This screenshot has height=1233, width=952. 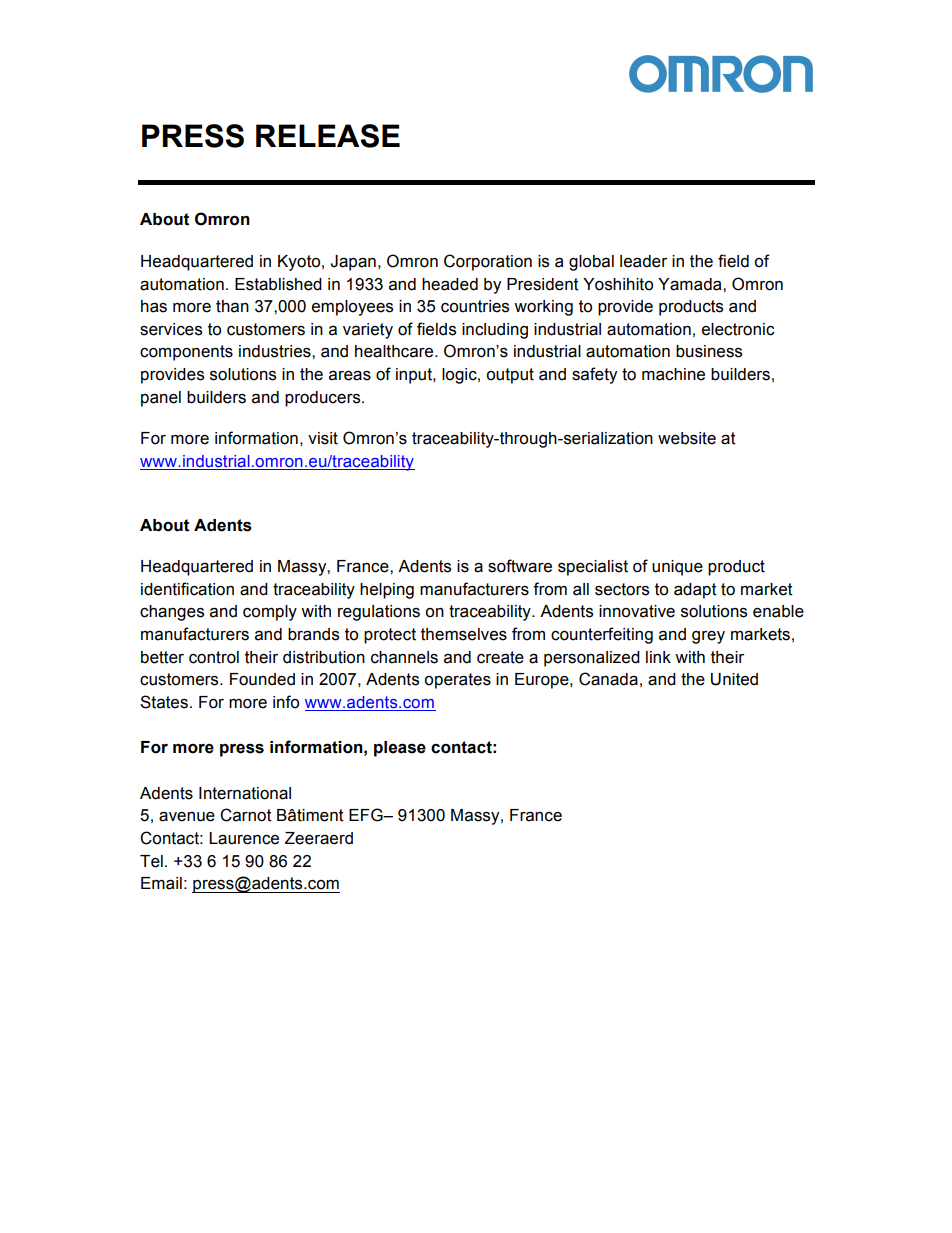 What do you see at coordinates (677, 568) in the screenshot?
I see `unique` at bounding box center [677, 568].
